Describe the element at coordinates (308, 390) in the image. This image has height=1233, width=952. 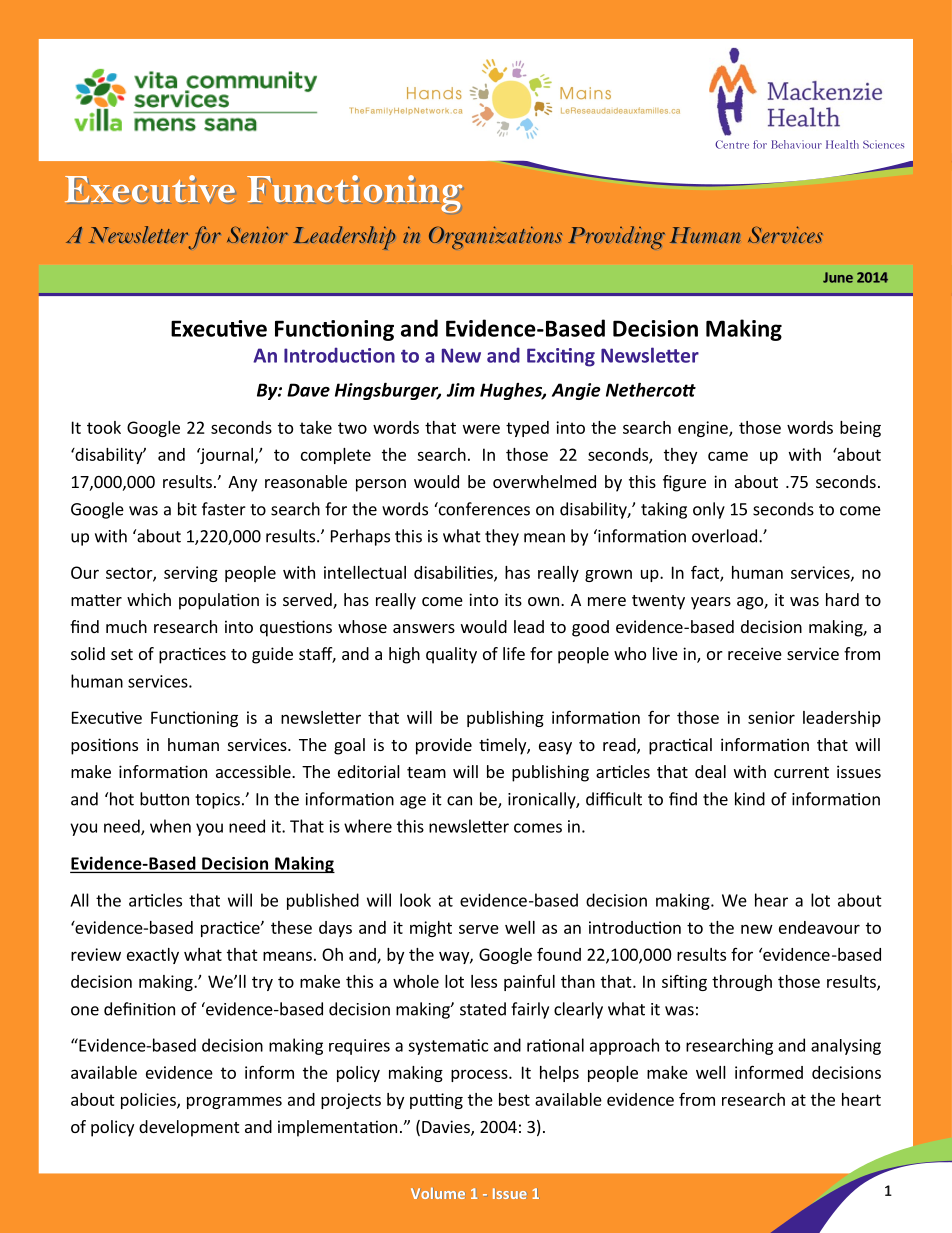
I see `Dave` at that location.
